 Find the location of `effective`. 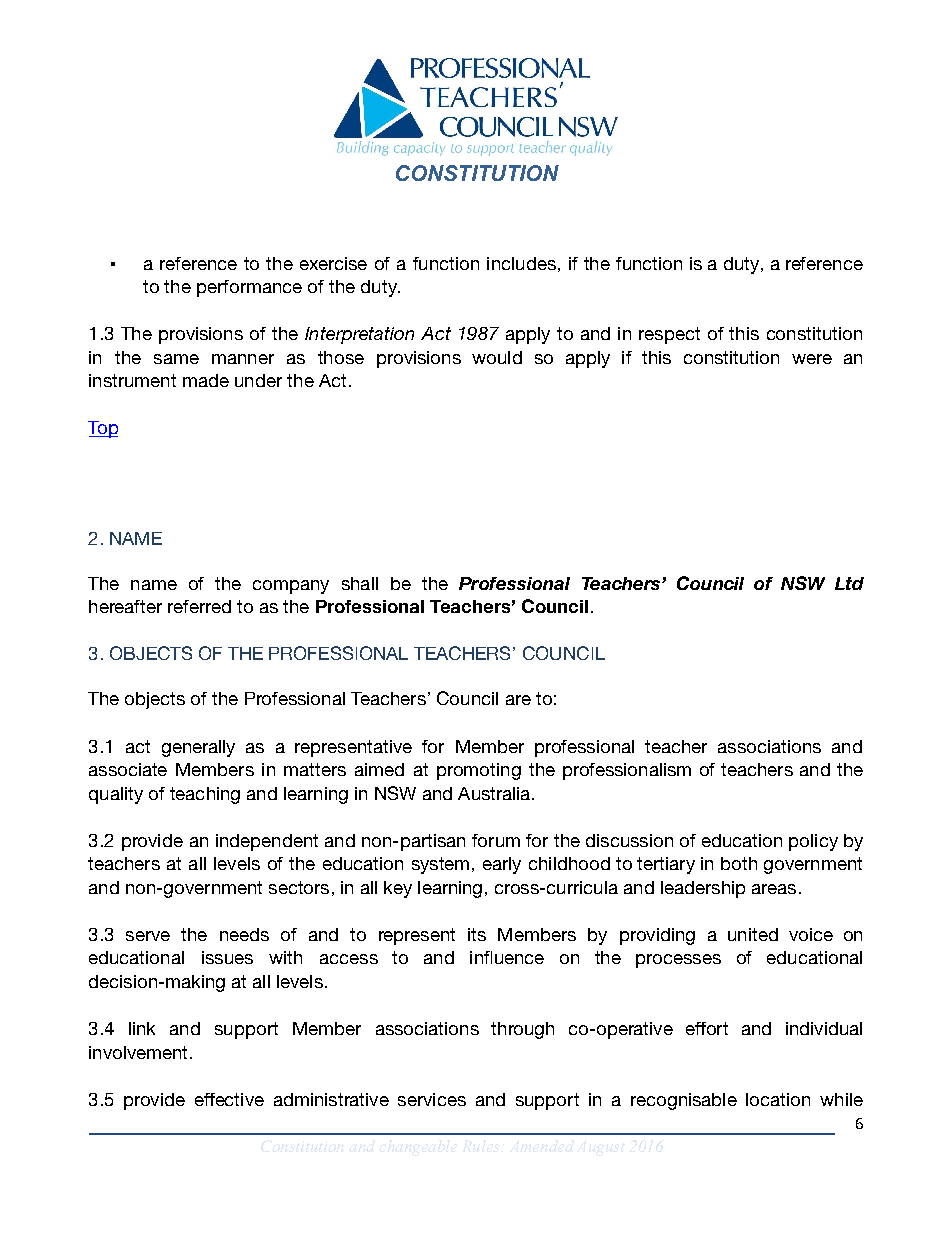

effective is located at coordinates (229, 1099).
